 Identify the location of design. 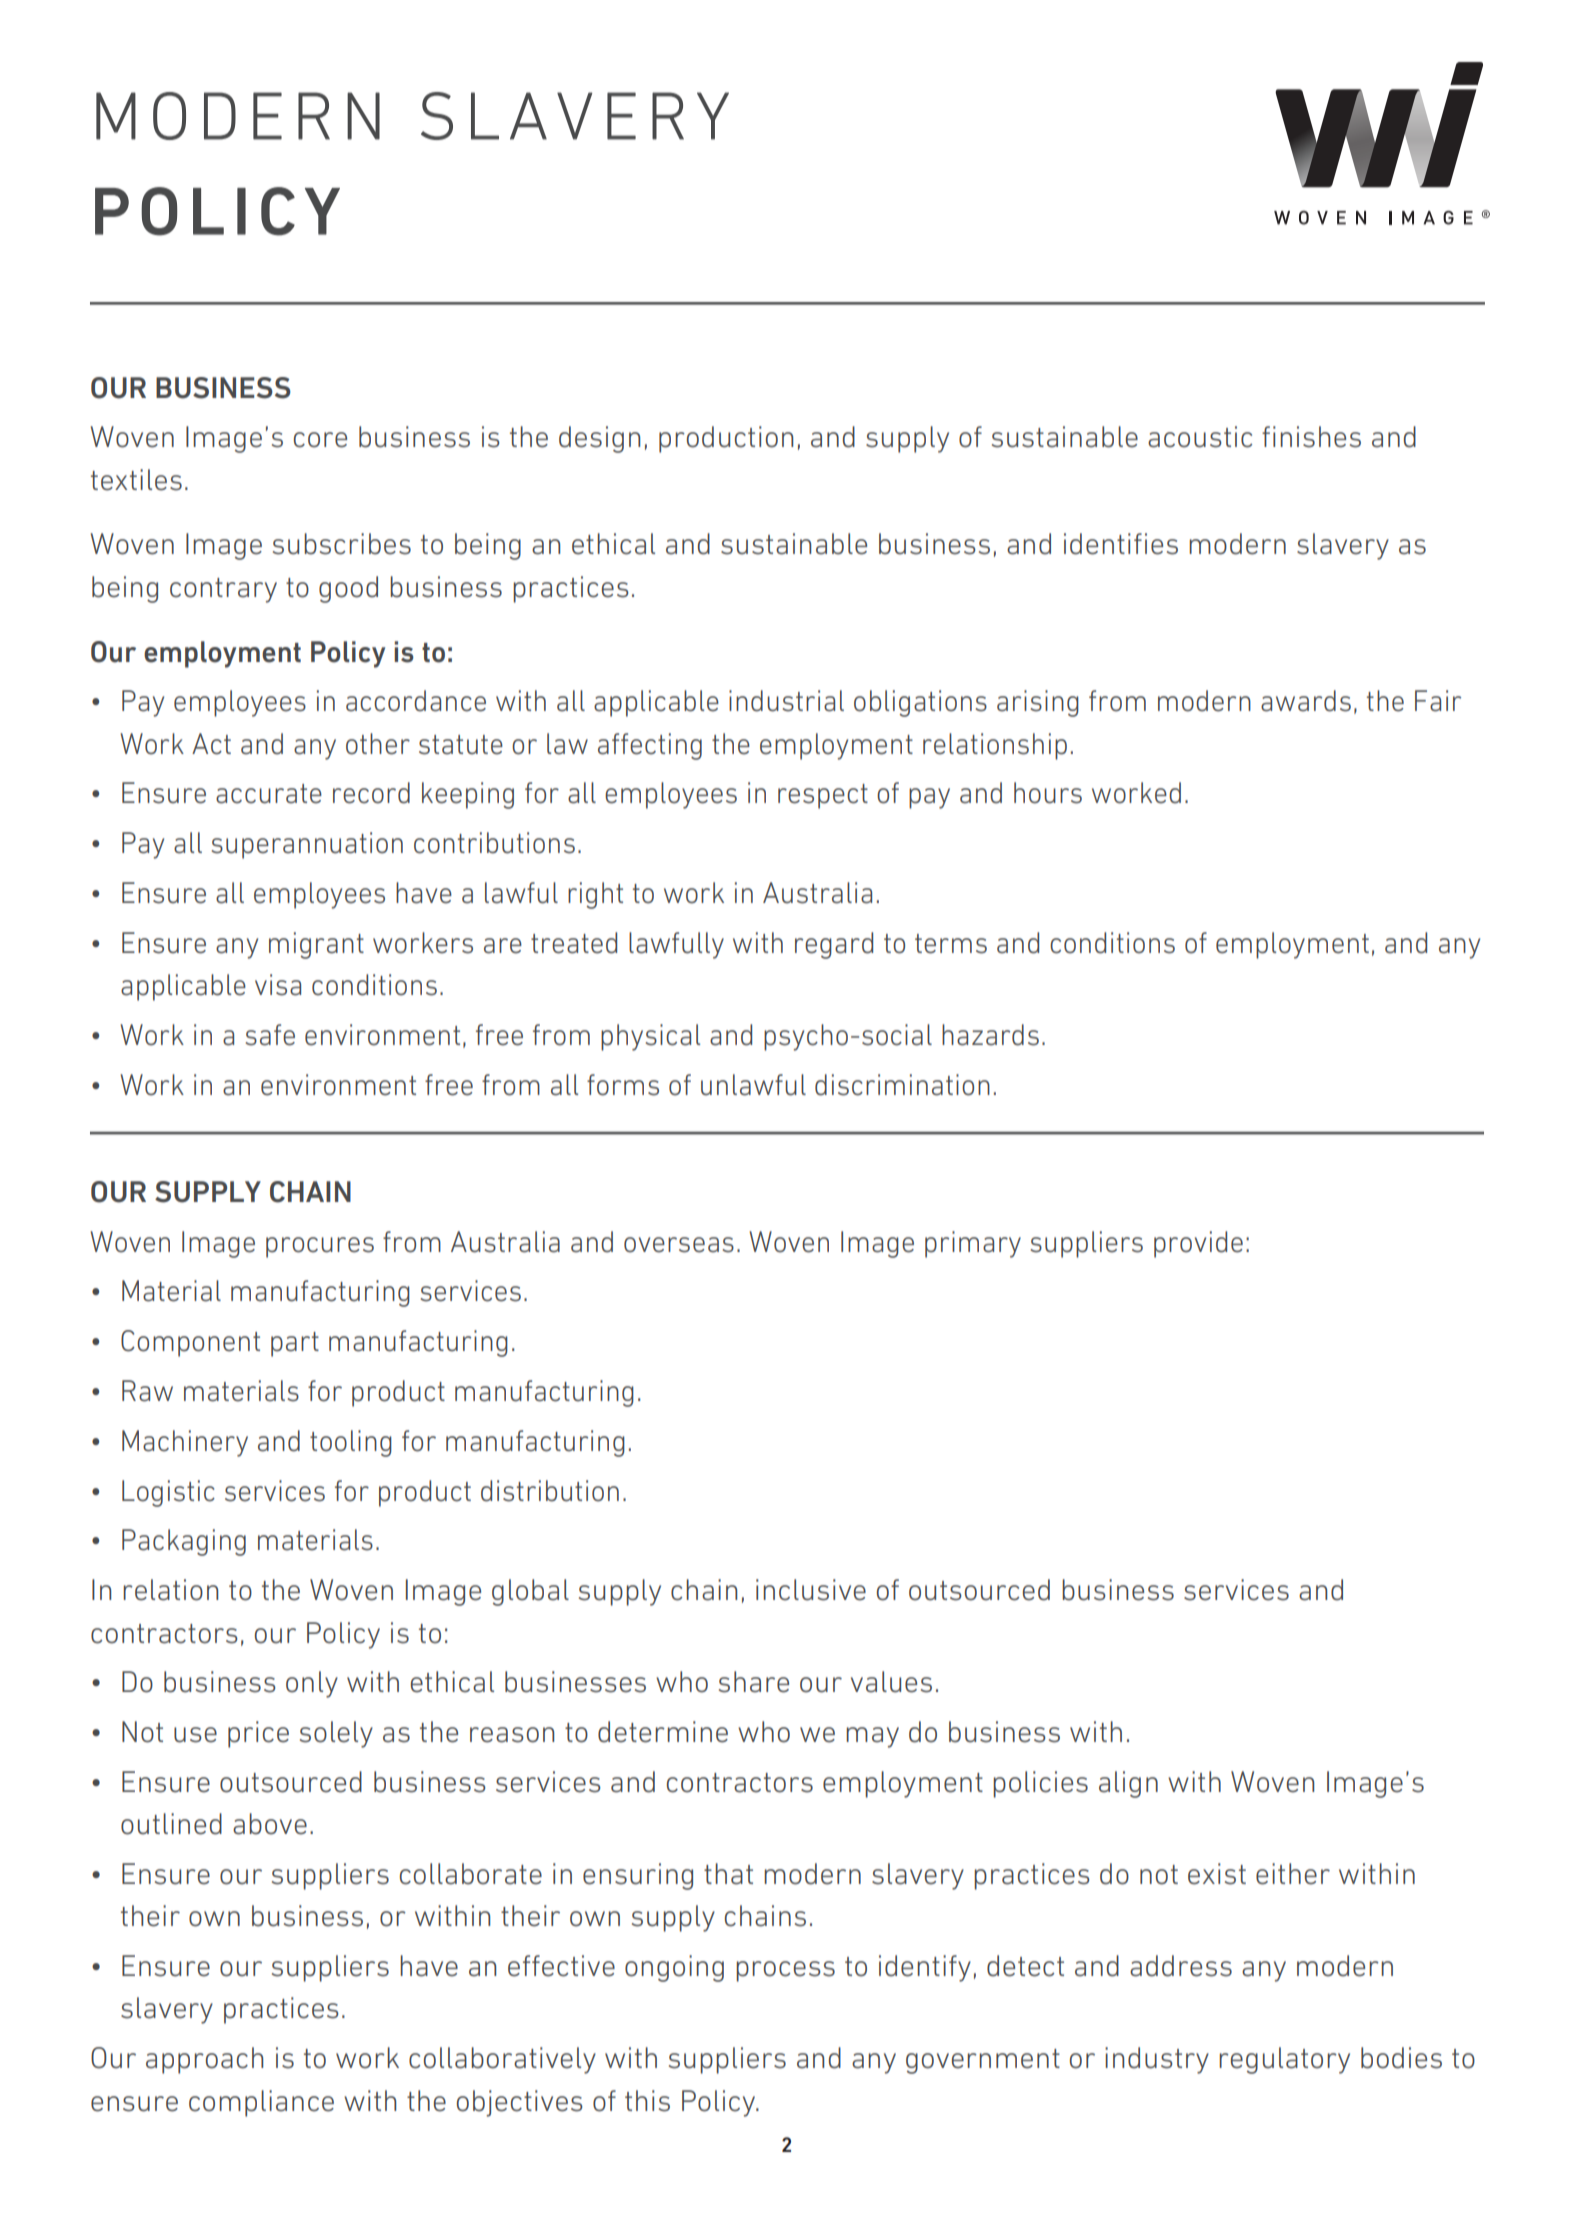
(599, 439).
